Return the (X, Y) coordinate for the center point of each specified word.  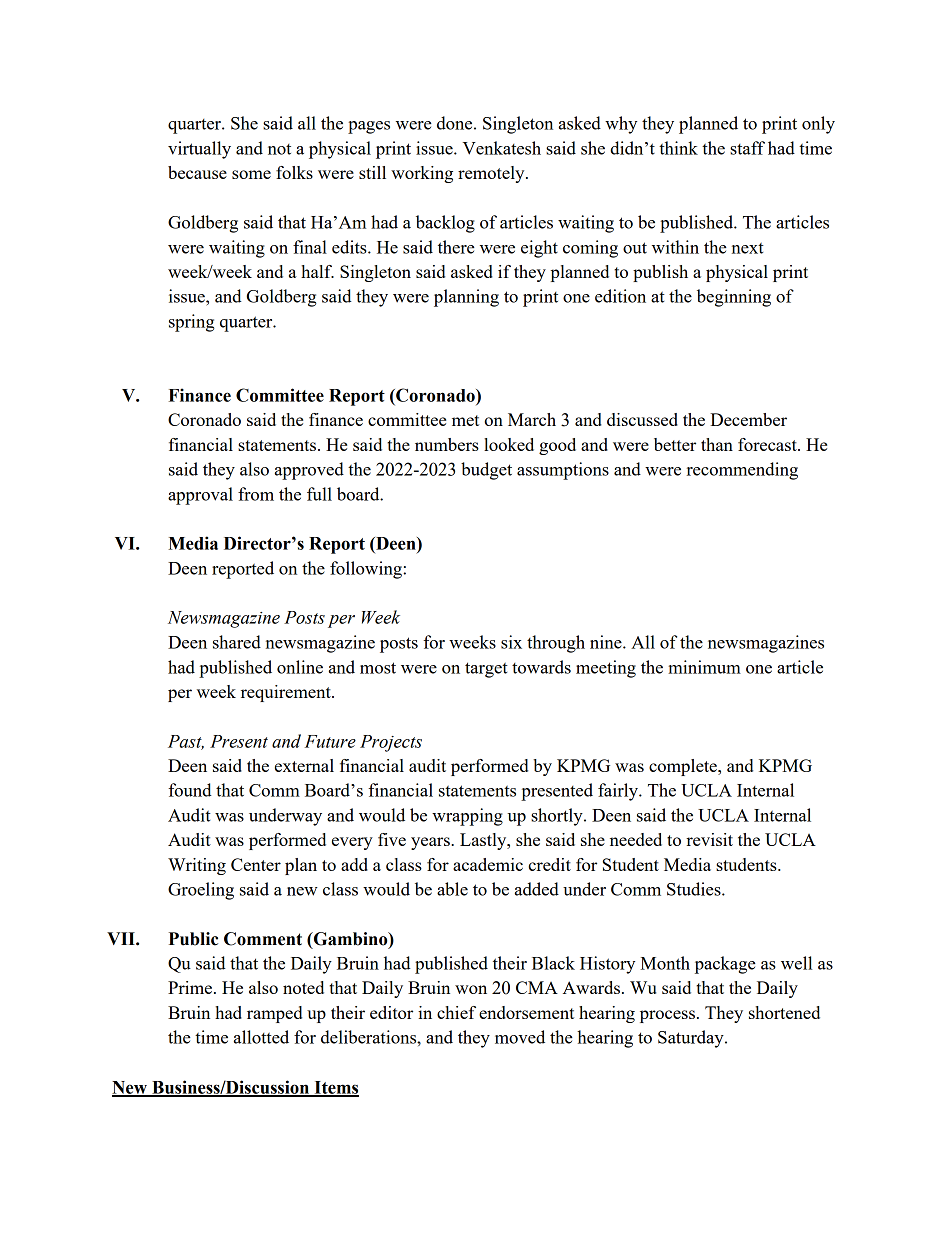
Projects (391, 743)
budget (486, 471)
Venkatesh (502, 148)
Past (186, 742)
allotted (261, 1037)
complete (684, 767)
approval (200, 496)
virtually (199, 150)
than (717, 444)
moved (520, 1037)
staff (747, 148)
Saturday (692, 1039)
